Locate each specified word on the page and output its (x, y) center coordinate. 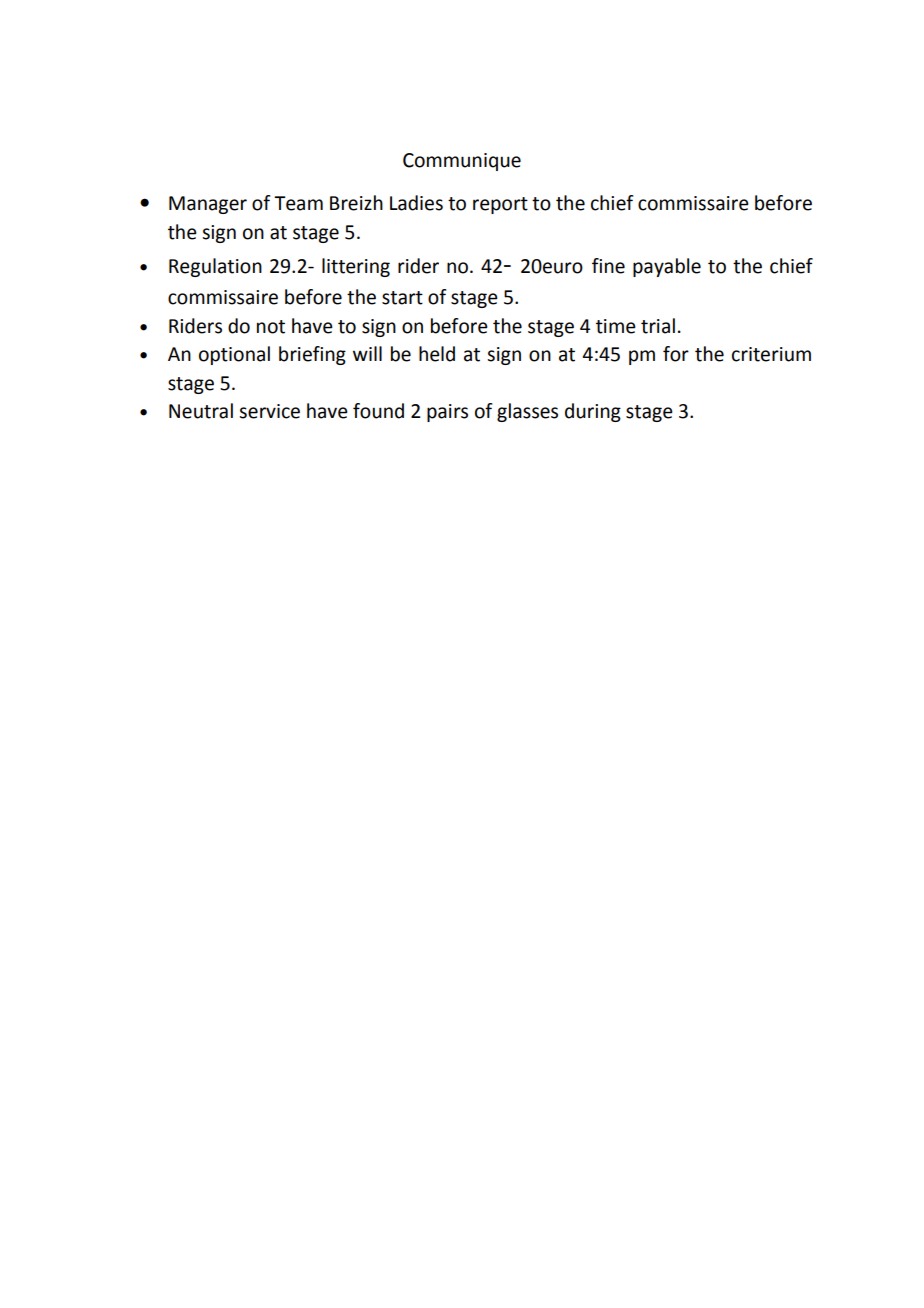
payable (667, 267)
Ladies (416, 203)
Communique (462, 162)
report (500, 205)
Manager (208, 205)
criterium (771, 354)
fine (608, 266)
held (437, 354)
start (402, 298)
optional (234, 355)
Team (298, 203)
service (269, 411)
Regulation (215, 267)
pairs (447, 413)
